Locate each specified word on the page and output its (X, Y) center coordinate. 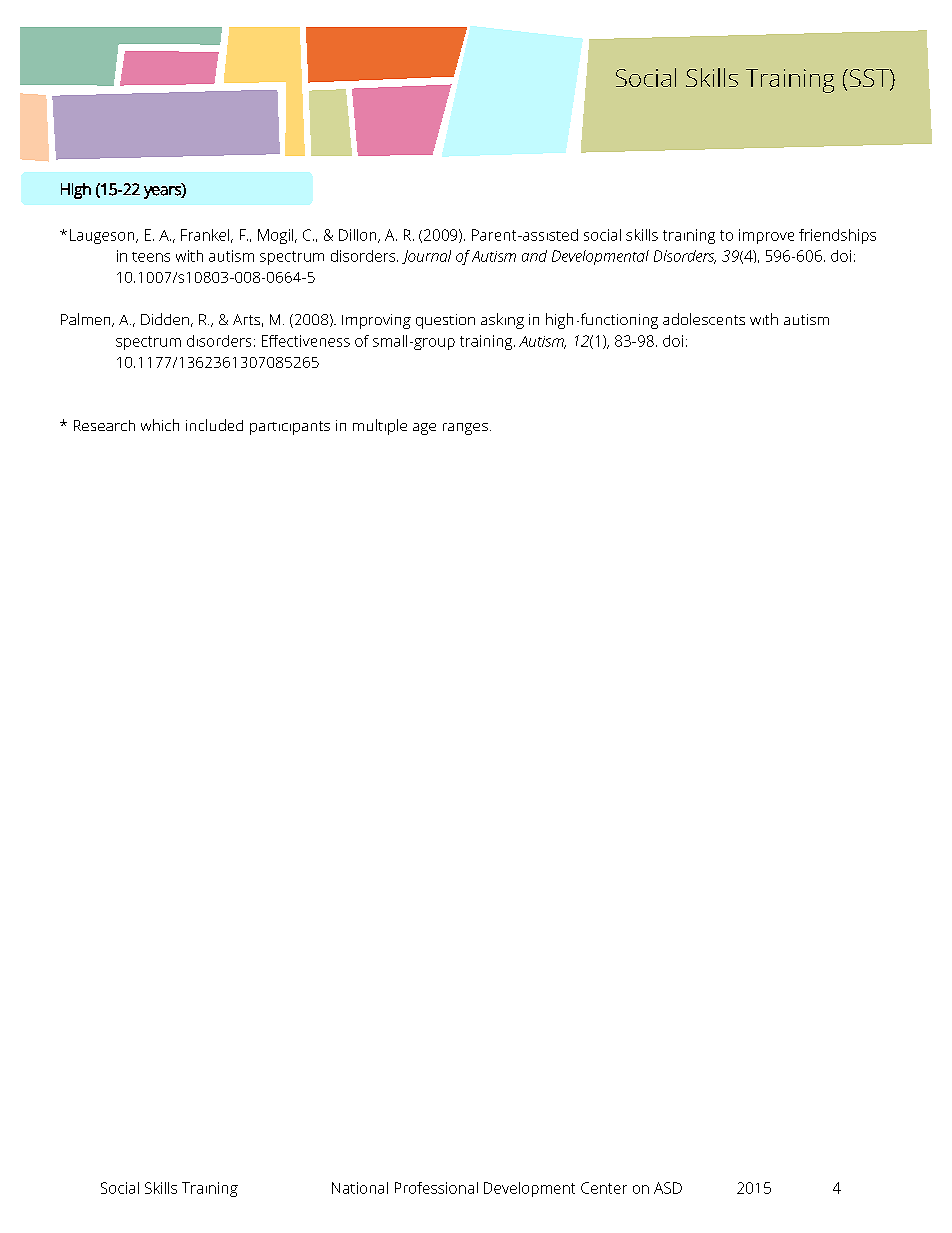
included (214, 425)
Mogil (275, 236)
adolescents (704, 319)
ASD (668, 1188)
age (424, 429)
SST (869, 79)
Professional (436, 1188)
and (534, 256)
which (160, 425)
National (360, 1188)
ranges (465, 429)
